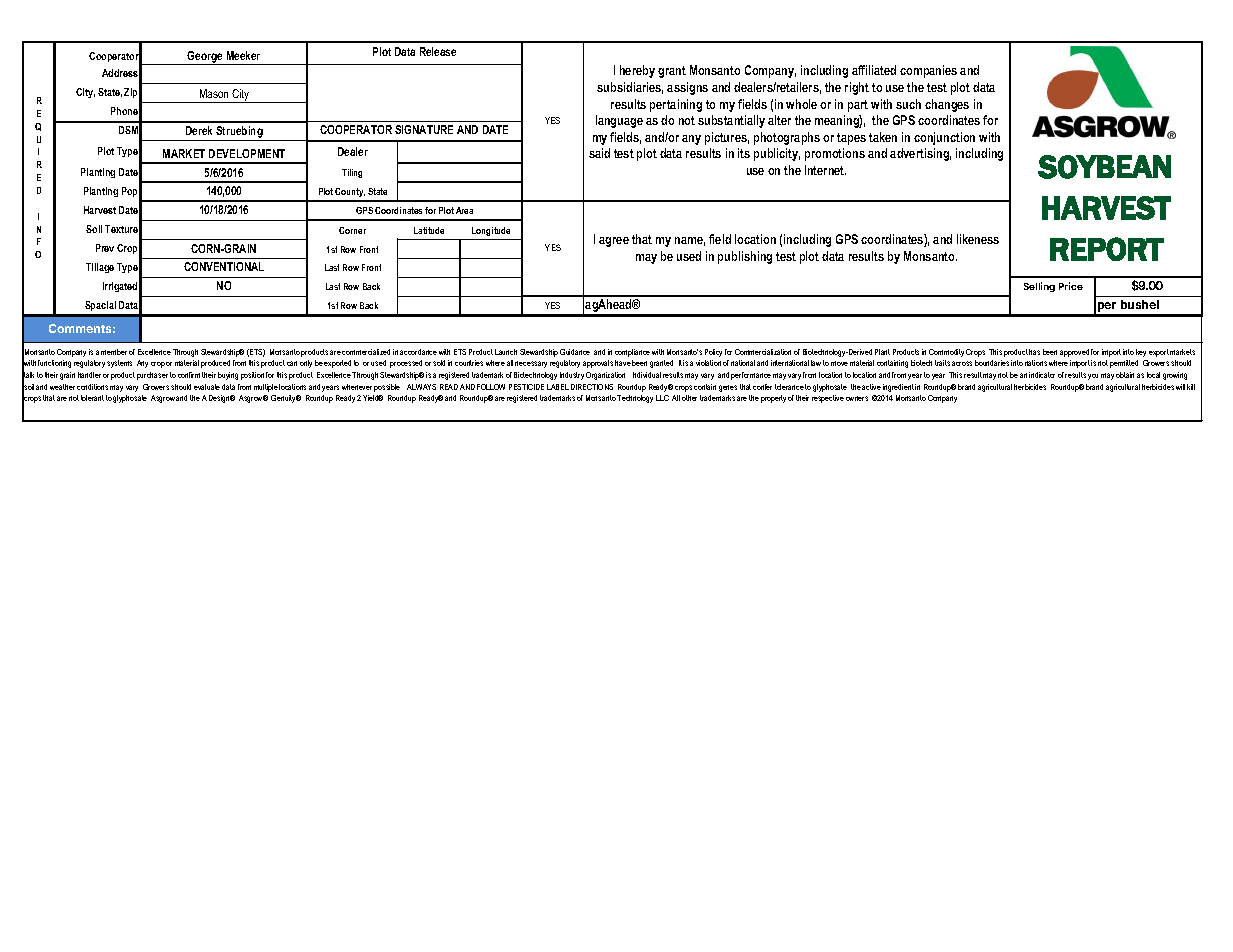  I want to click on agree, so click(614, 242).
